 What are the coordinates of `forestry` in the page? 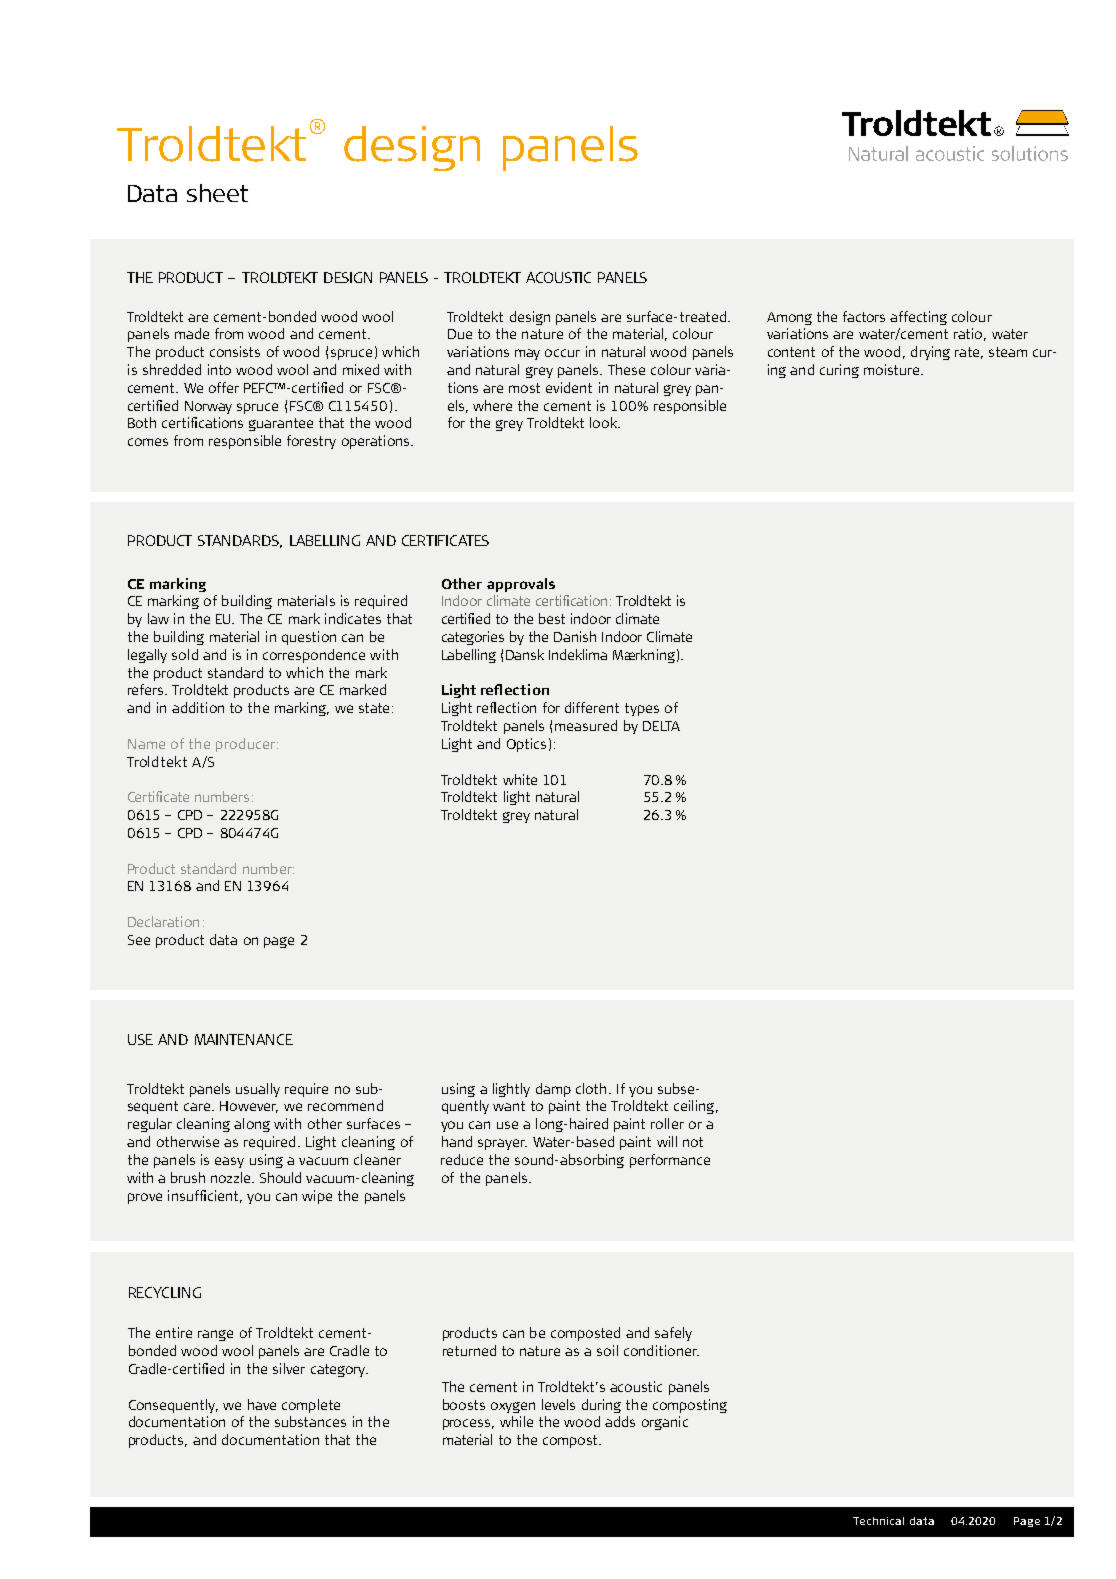 It's located at (311, 442).
